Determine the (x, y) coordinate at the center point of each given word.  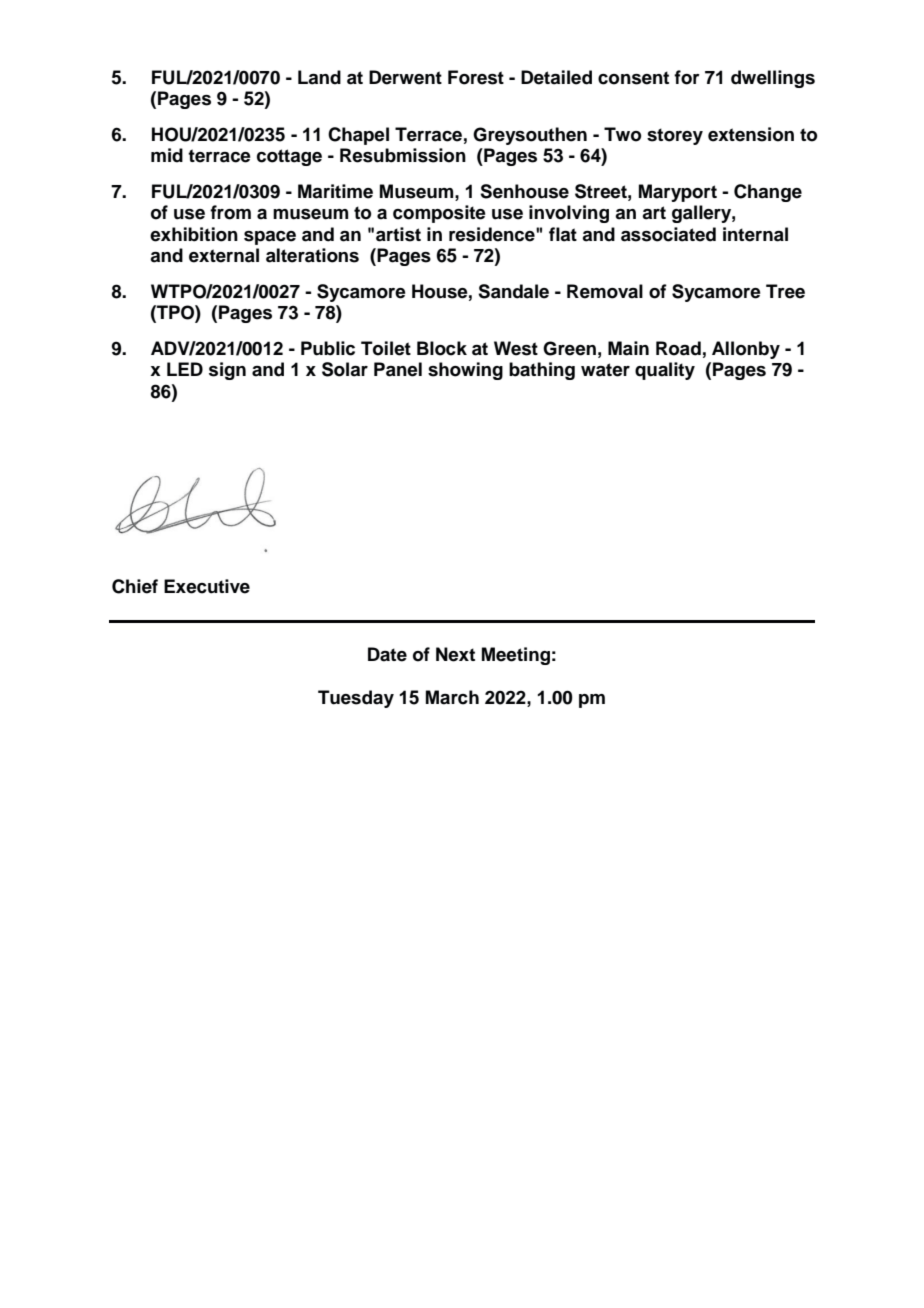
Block (442, 348)
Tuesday (356, 699)
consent (633, 78)
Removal (605, 291)
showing (465, 371)
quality (665, 371)
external (224, 255)
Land (319, 77)
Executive (207, 586)
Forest (476, 77)
